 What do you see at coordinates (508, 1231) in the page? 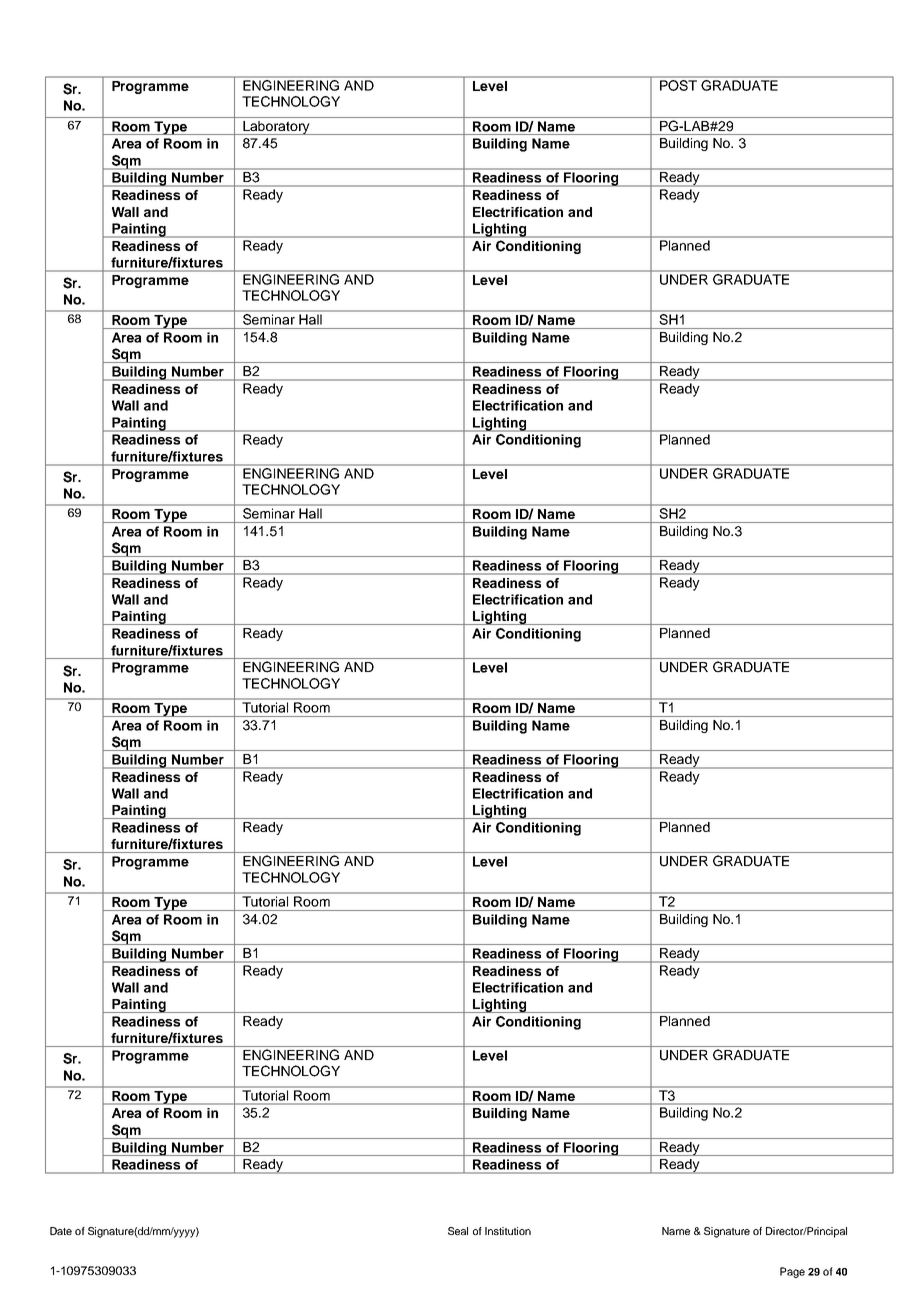
I see `Institution` at bounding box center [508, 1231].
